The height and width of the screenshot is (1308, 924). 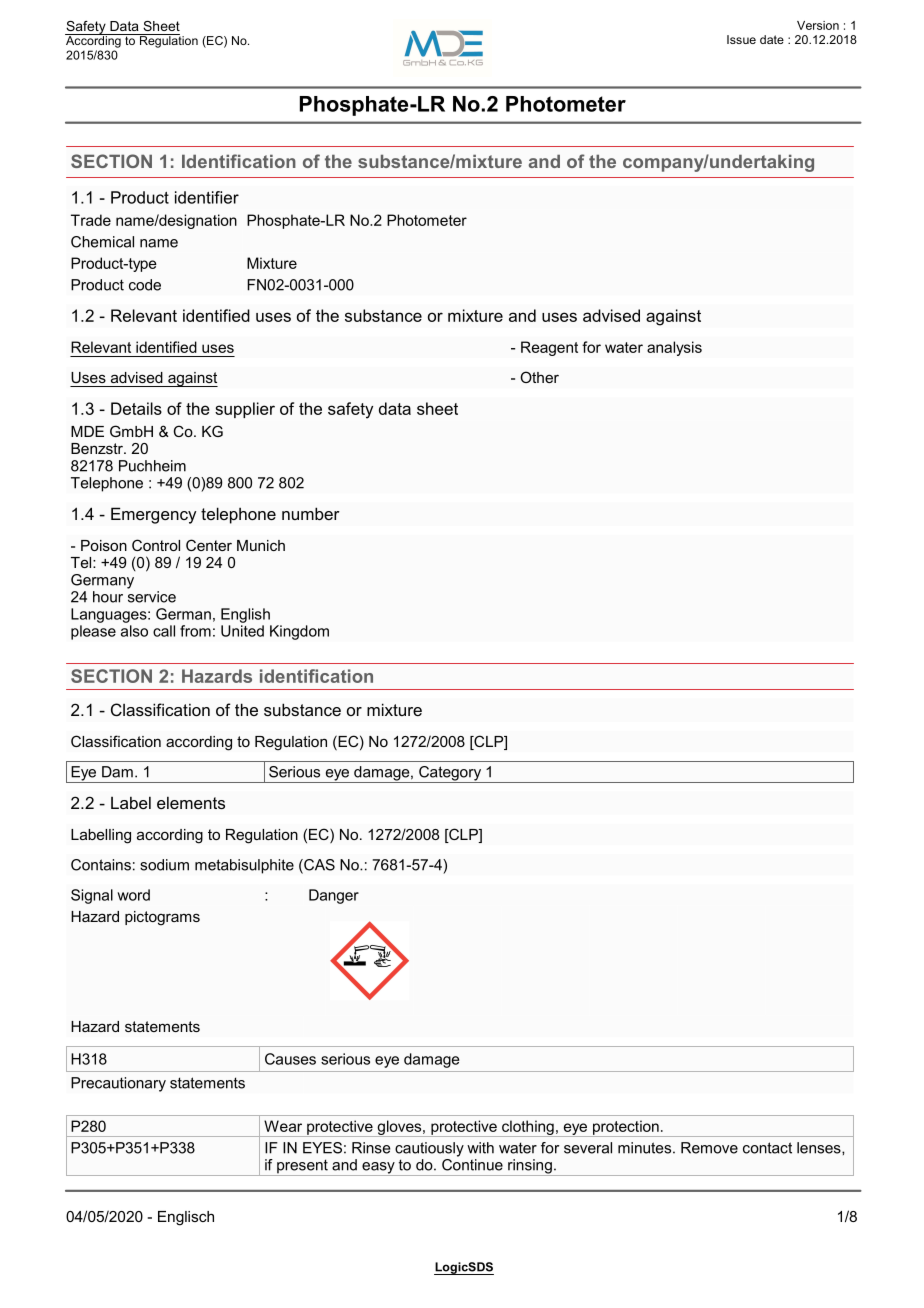 What do you see at coordinates (772, 39) in the screenshot?
I see `date` at bounding box center [772, 39].
